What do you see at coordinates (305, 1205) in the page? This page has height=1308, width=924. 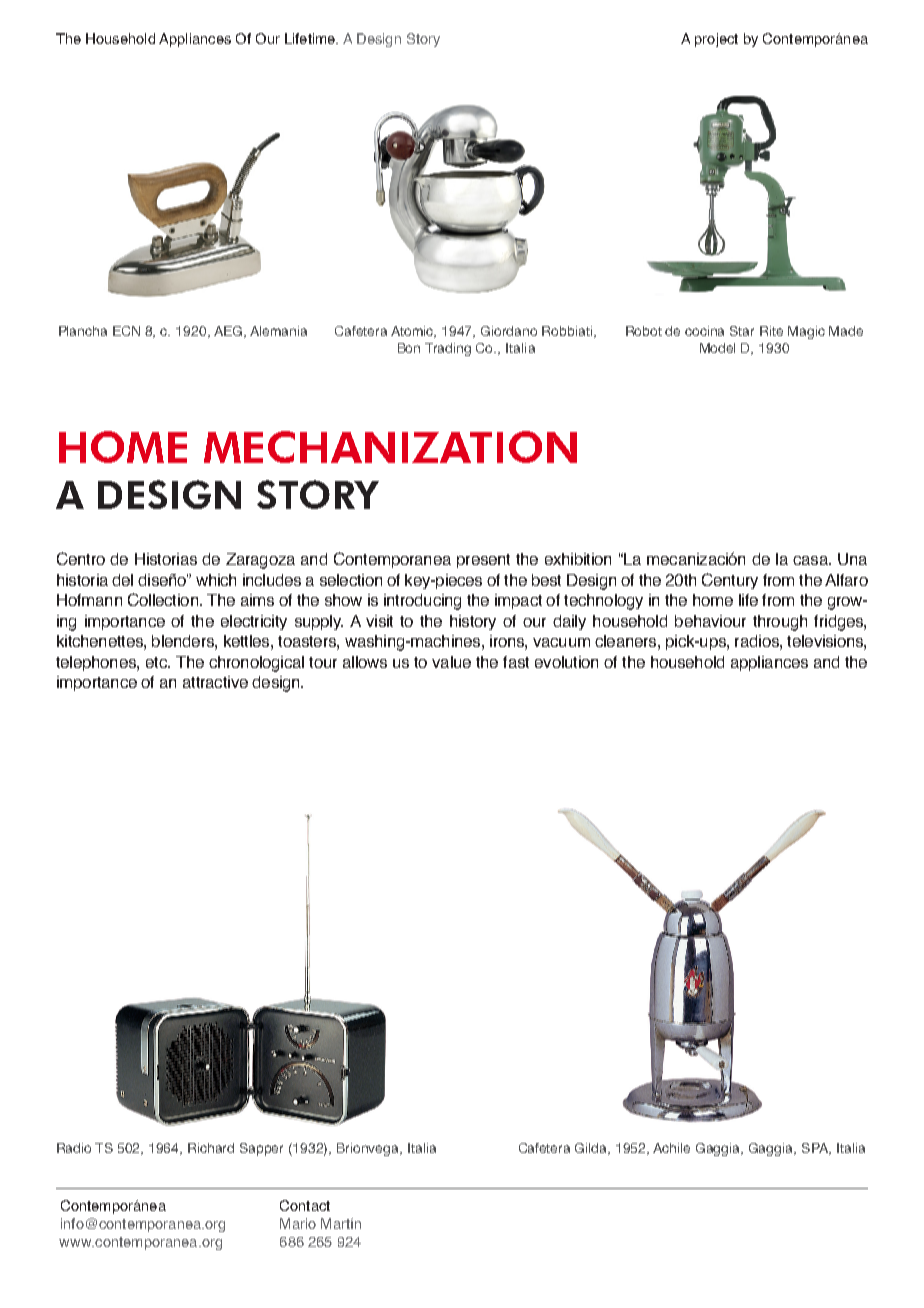 I see `Contact` at bounding box center [305, 1205].
